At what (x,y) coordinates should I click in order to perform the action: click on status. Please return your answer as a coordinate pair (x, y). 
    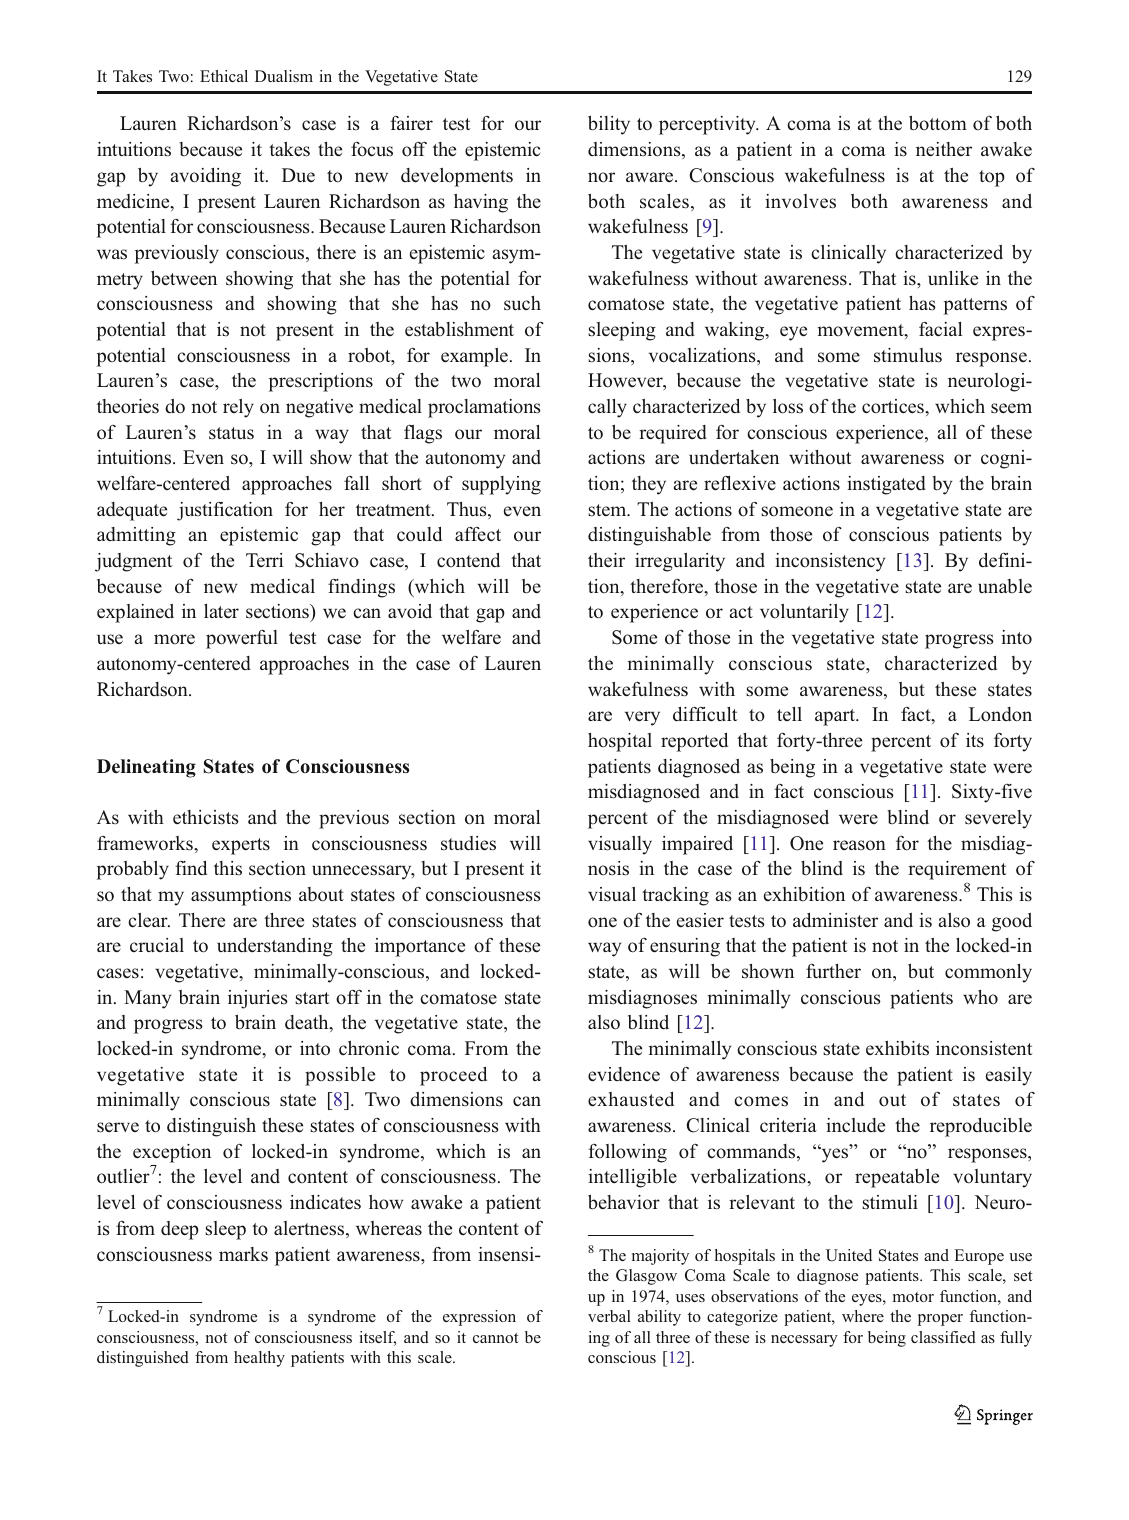
    Looking at the image, I should click on (231, 433).
